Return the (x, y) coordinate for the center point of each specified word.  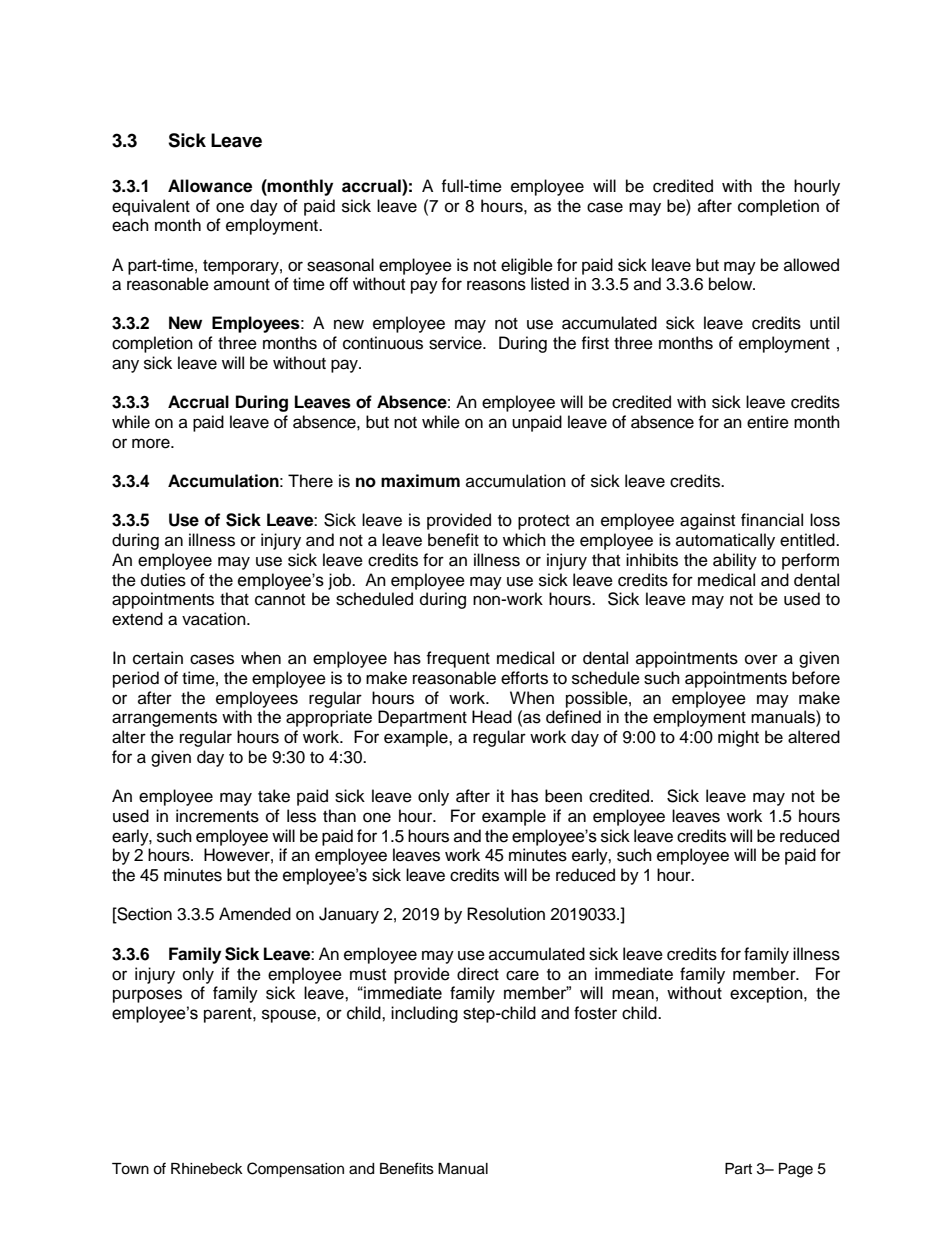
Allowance (210, 186)
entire (768, 422)
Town (130, 1169)
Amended (255, 914)
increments (217, 816)
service (456, 343)
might (738, 738)
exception (767, 994)
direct (478, 974)
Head (492, 717)
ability (735, 561)
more (152, 443)
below (732, 284)
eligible (527, 266)
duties (163, 580)
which (524, 540)
